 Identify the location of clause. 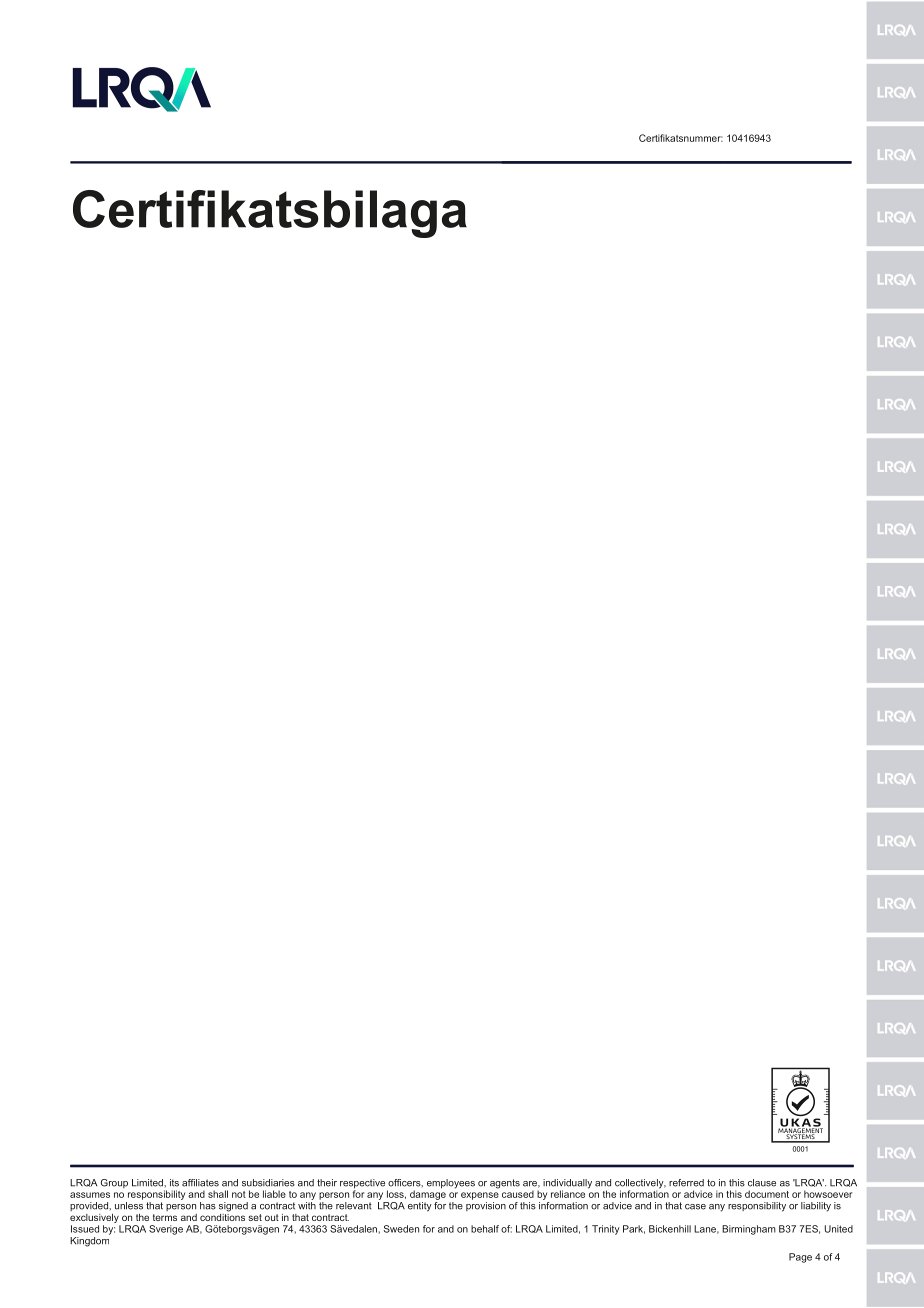
(762, 1183).
